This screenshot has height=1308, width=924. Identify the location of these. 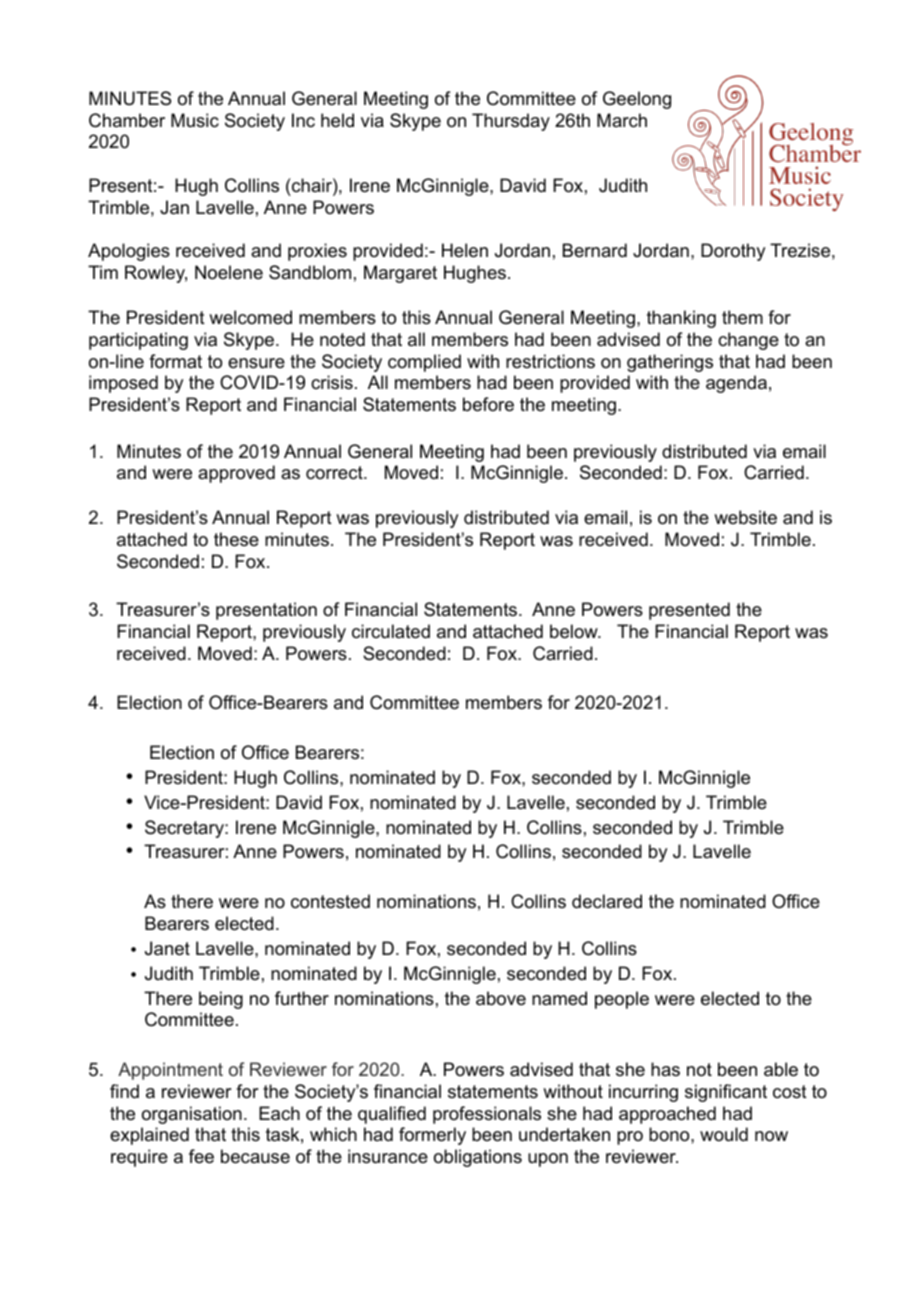
(236, 539).
